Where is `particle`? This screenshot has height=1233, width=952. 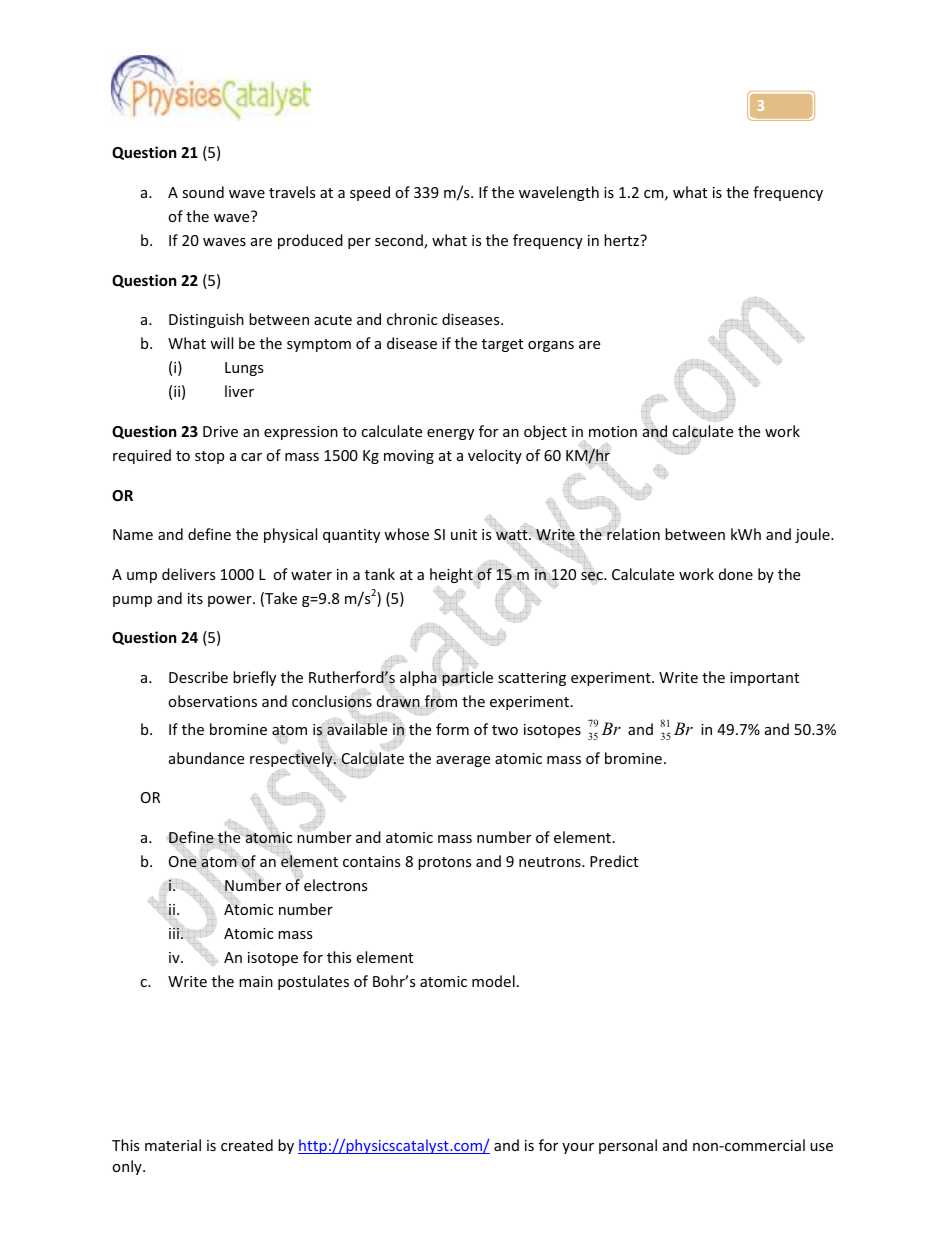
particle is located at coordinates (467, 677).
